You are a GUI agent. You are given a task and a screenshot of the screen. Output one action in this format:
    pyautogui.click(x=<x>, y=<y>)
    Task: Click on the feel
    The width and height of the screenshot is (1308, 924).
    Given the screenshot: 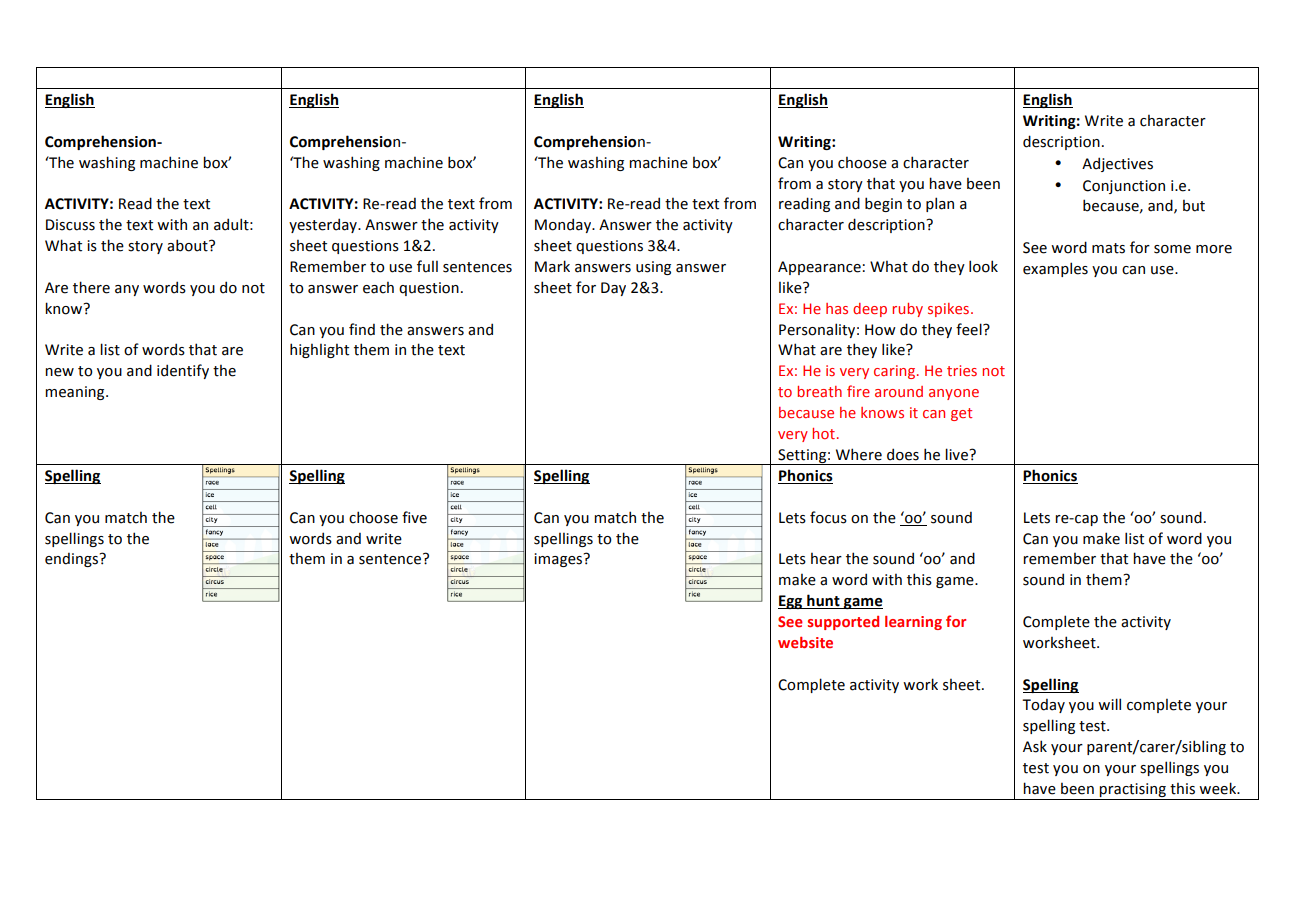 What is the action you would take?
    pyautogui.click(x=970, y=329)
